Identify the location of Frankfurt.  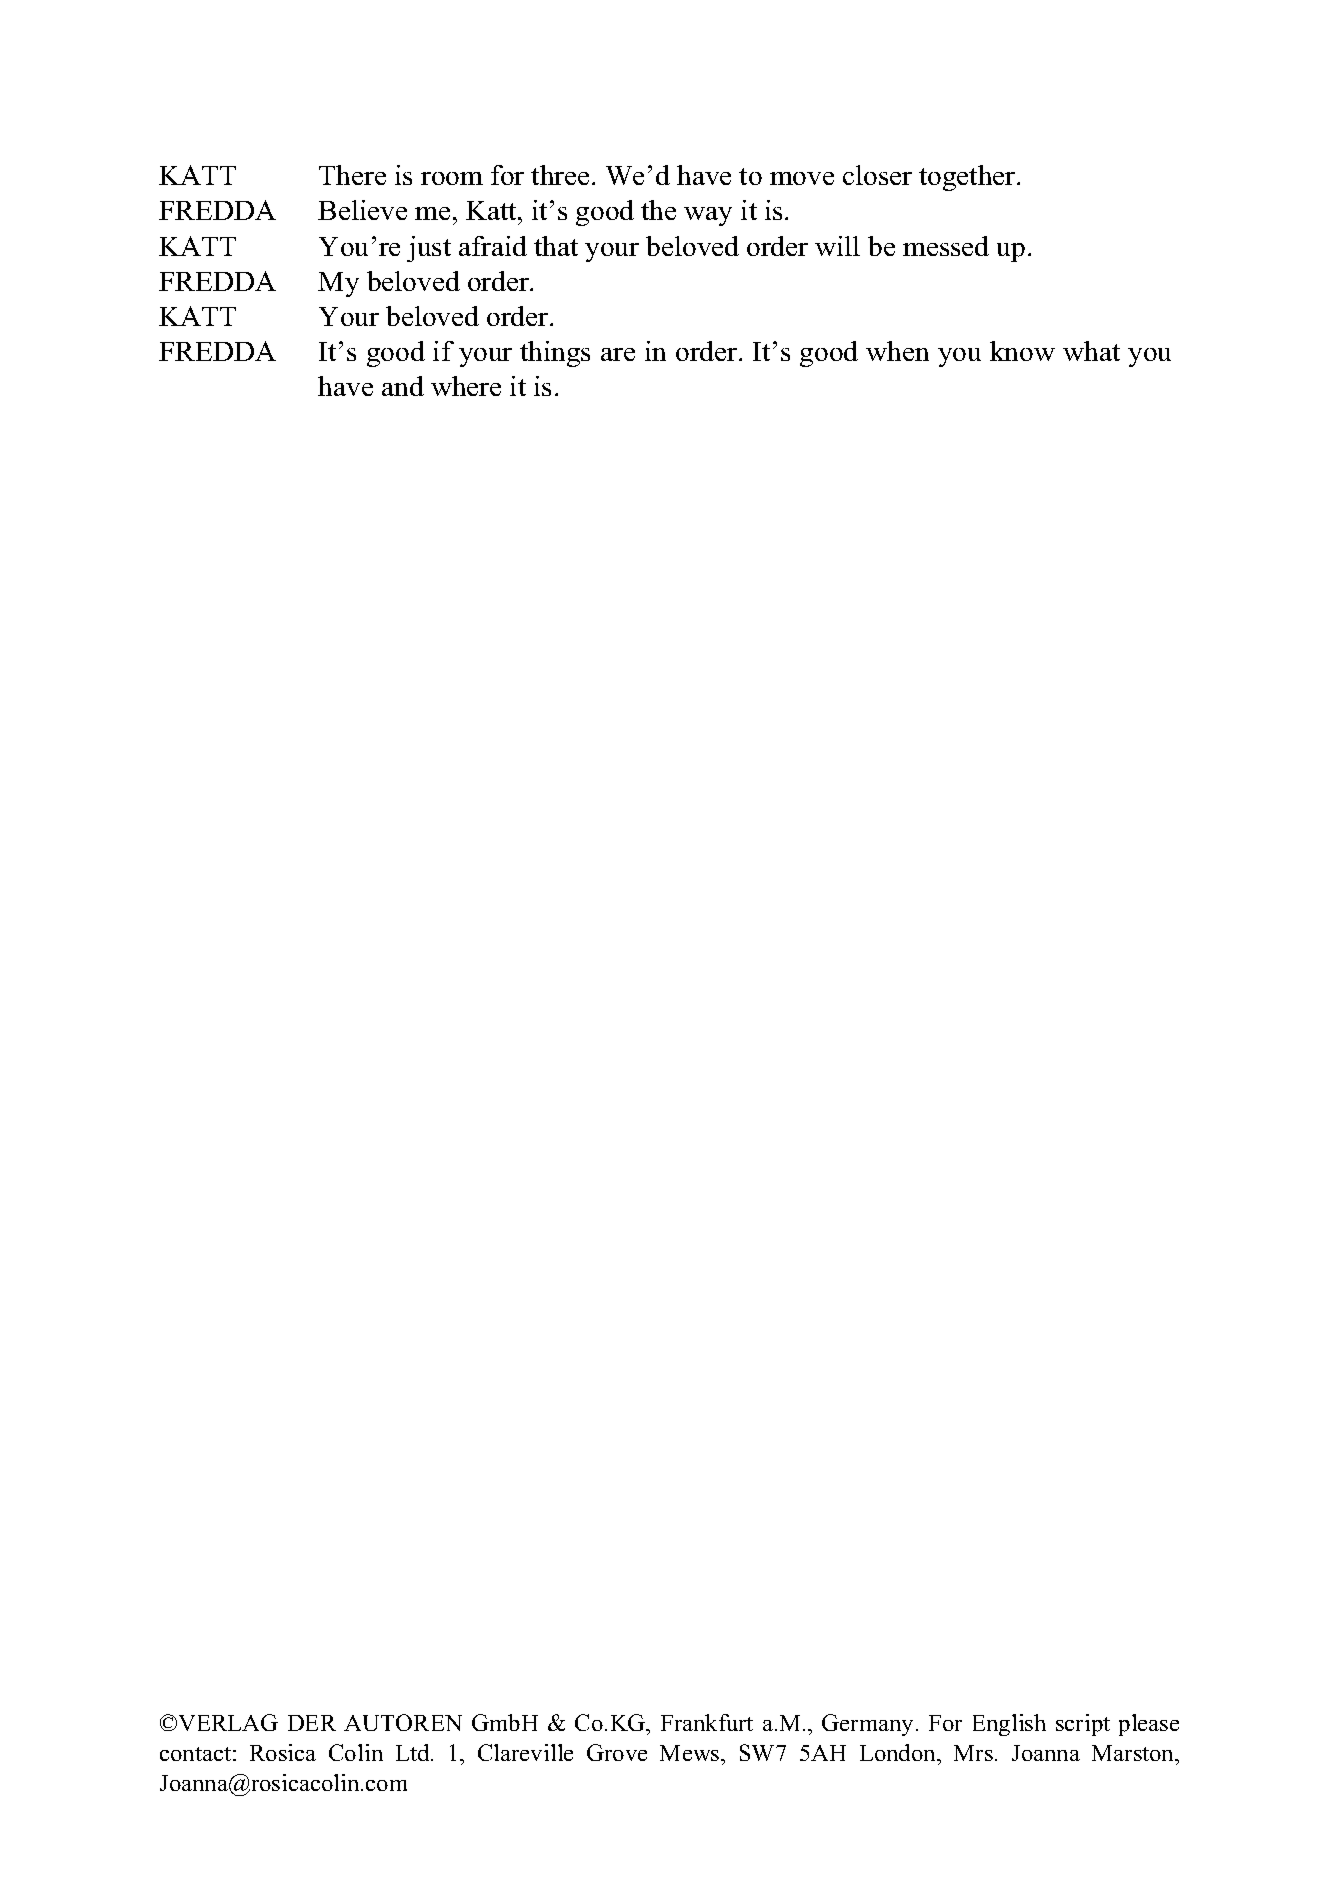
(707, 1722).
